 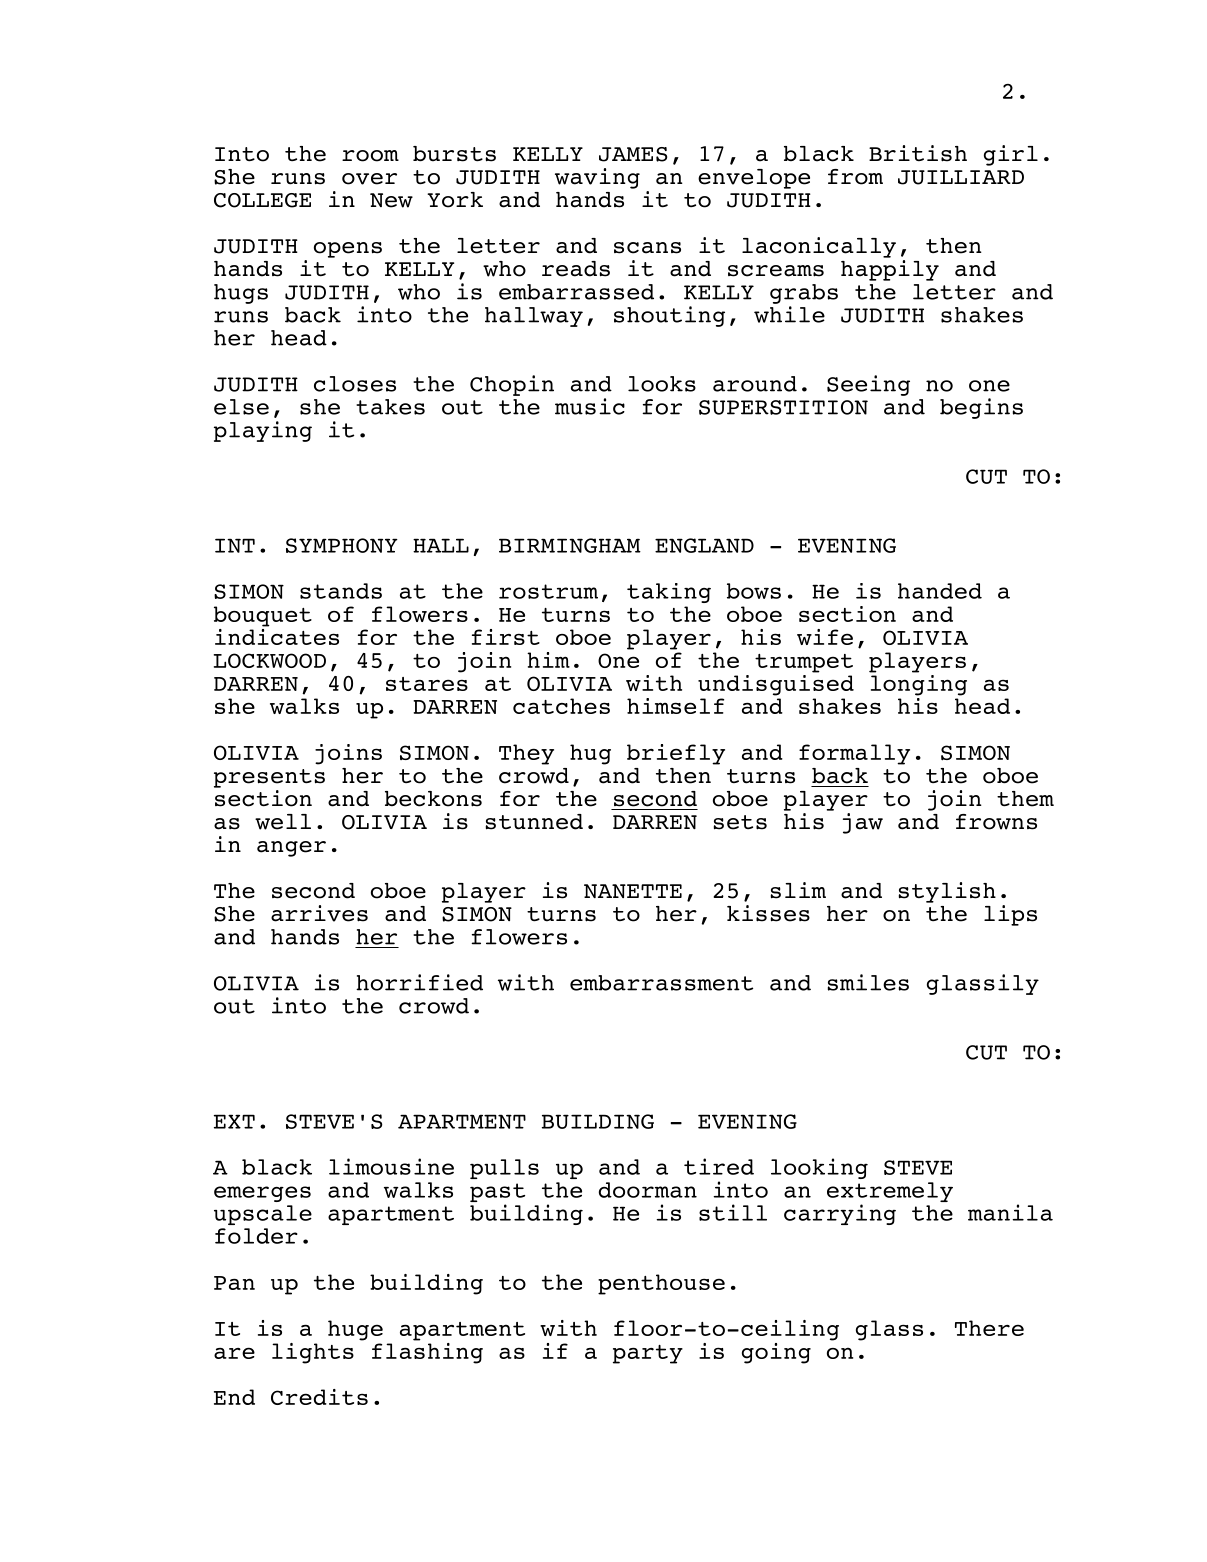 What do you see at coordinates (391, 1166) in the screenshot?
I see `limousine` at bounding box center [391, 1166].
